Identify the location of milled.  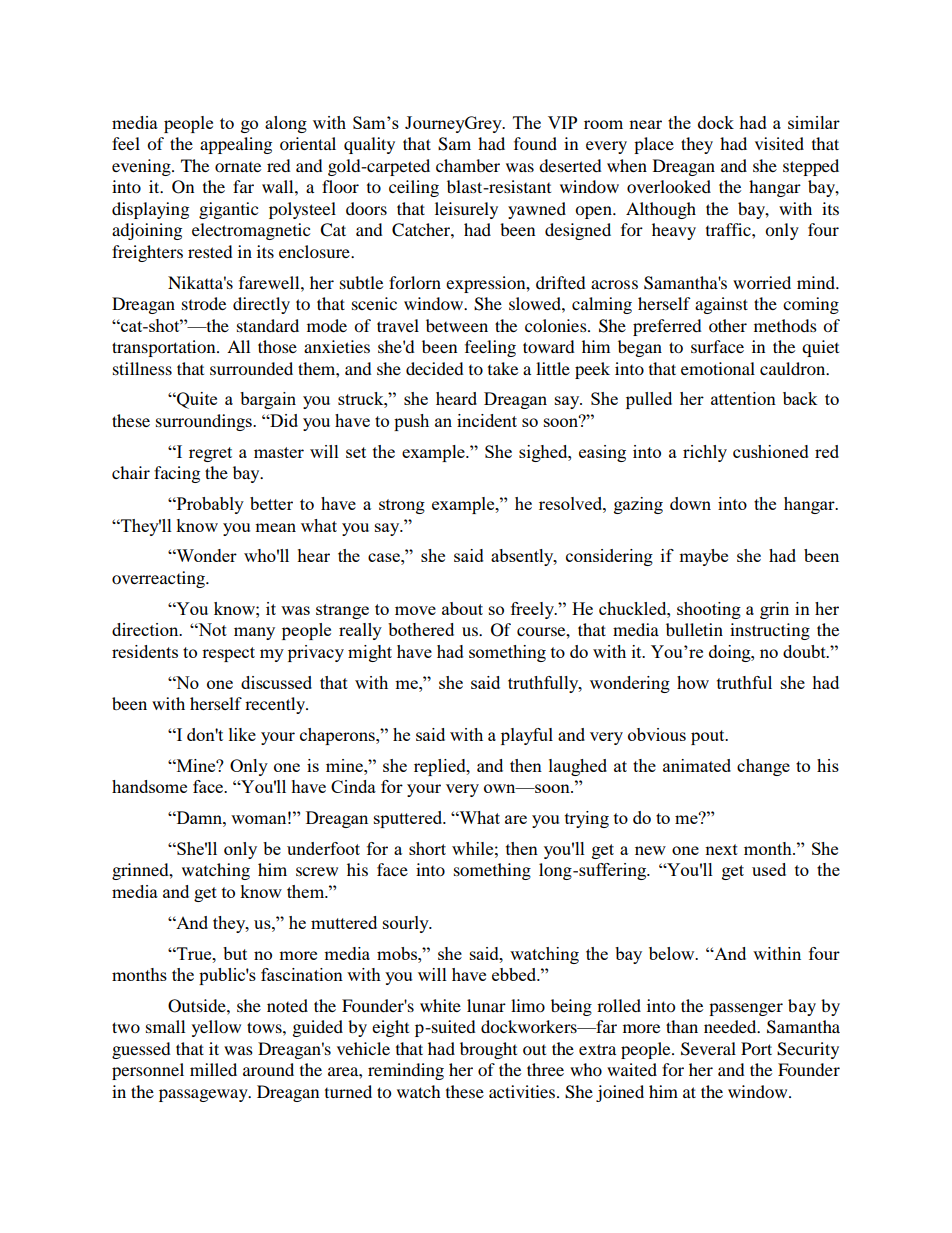
(213, 1069).
